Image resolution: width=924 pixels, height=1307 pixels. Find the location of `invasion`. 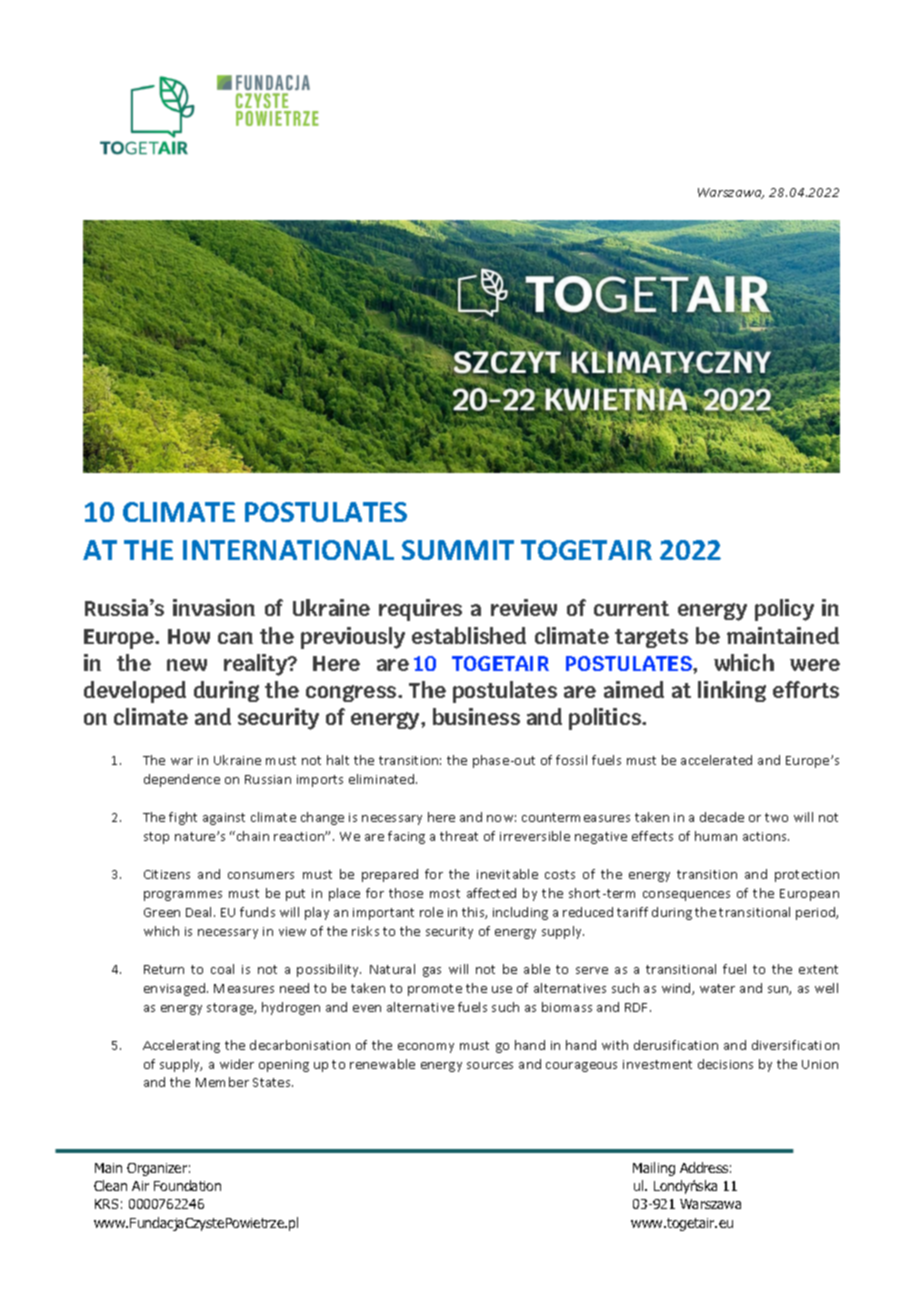

invasion is located at coordinates (214, 607).
